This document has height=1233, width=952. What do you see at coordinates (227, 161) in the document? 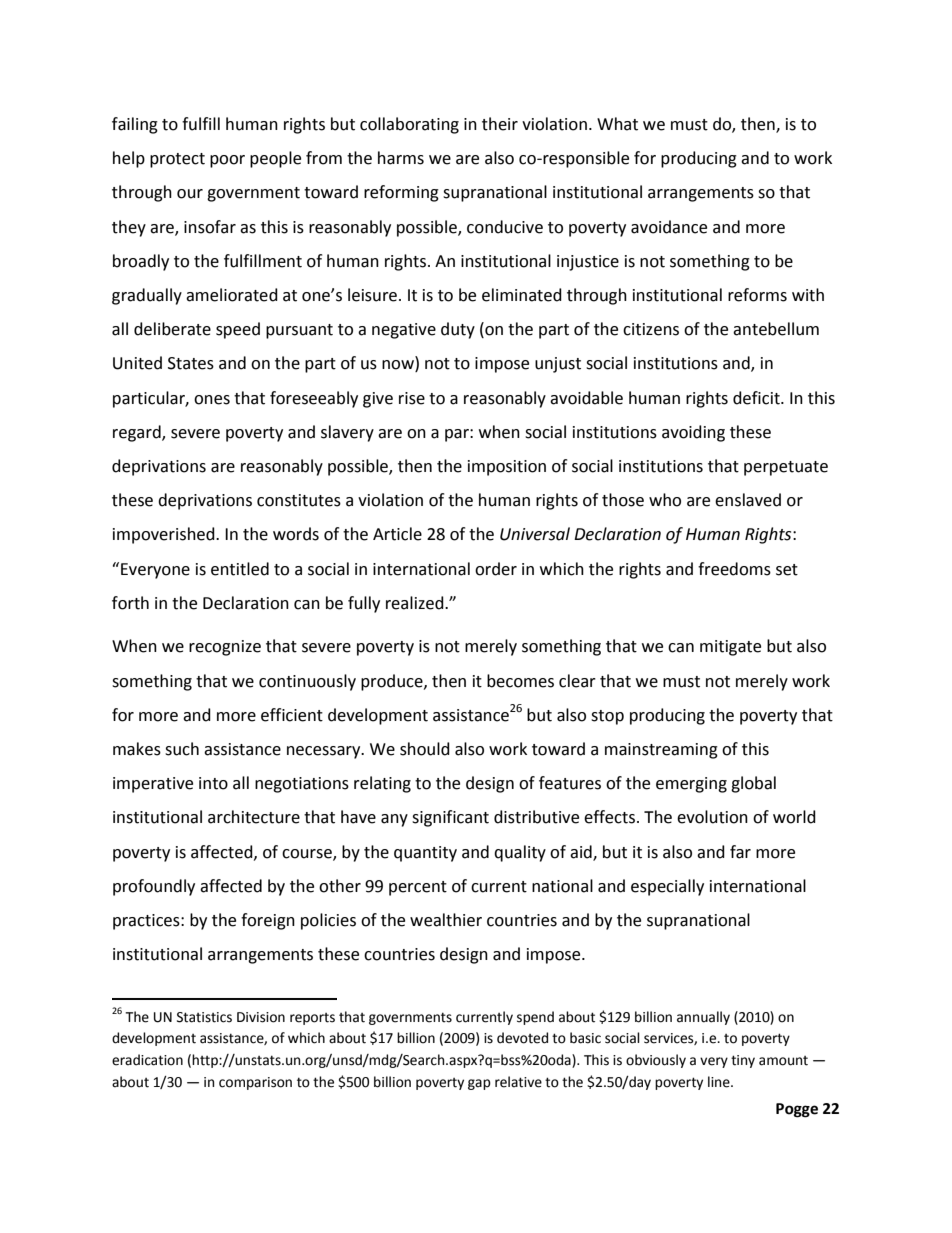
I see `poor` at bounding box center [227, 161].
